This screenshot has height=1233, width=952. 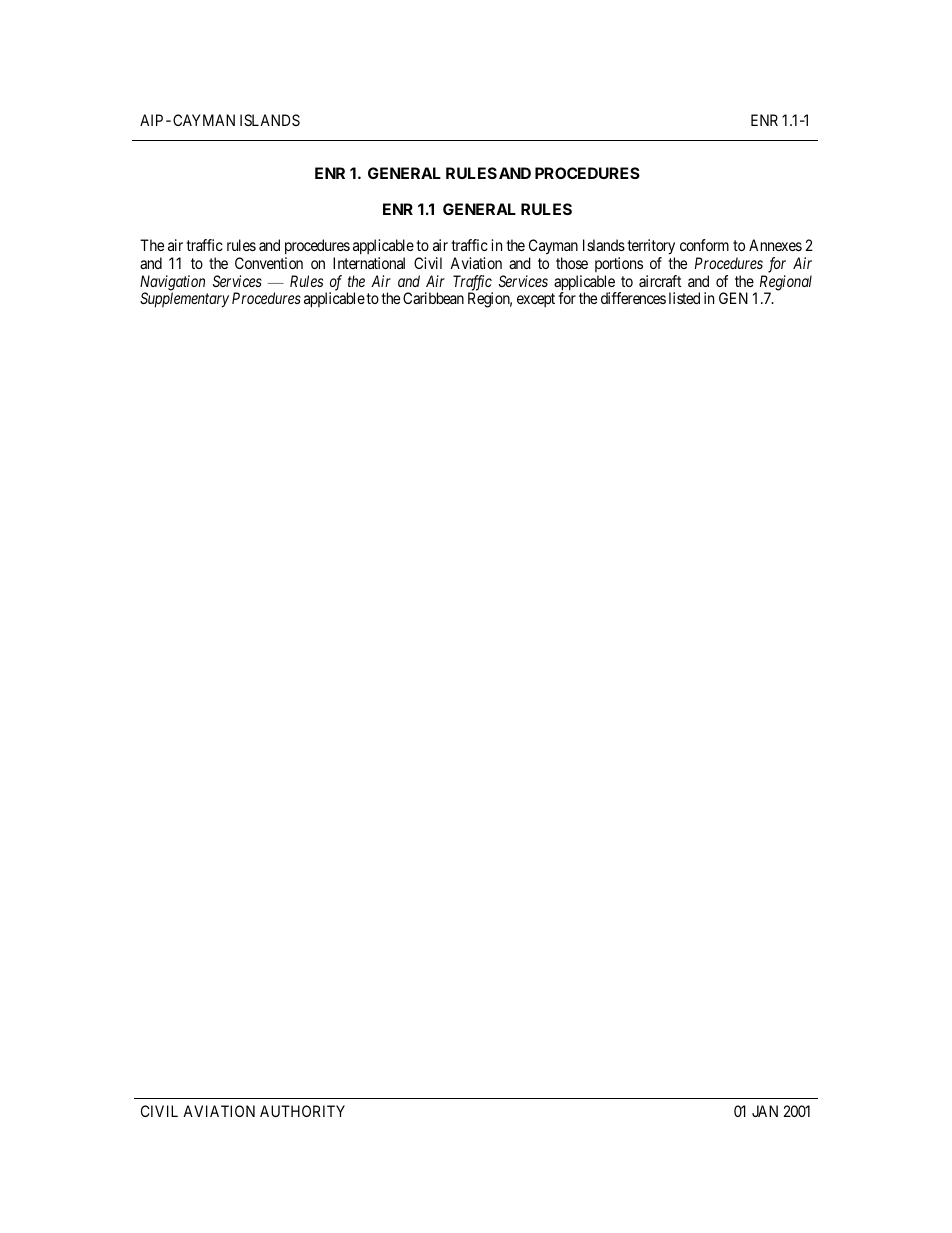 I want to click on differences, so click(x=633, y=298).
